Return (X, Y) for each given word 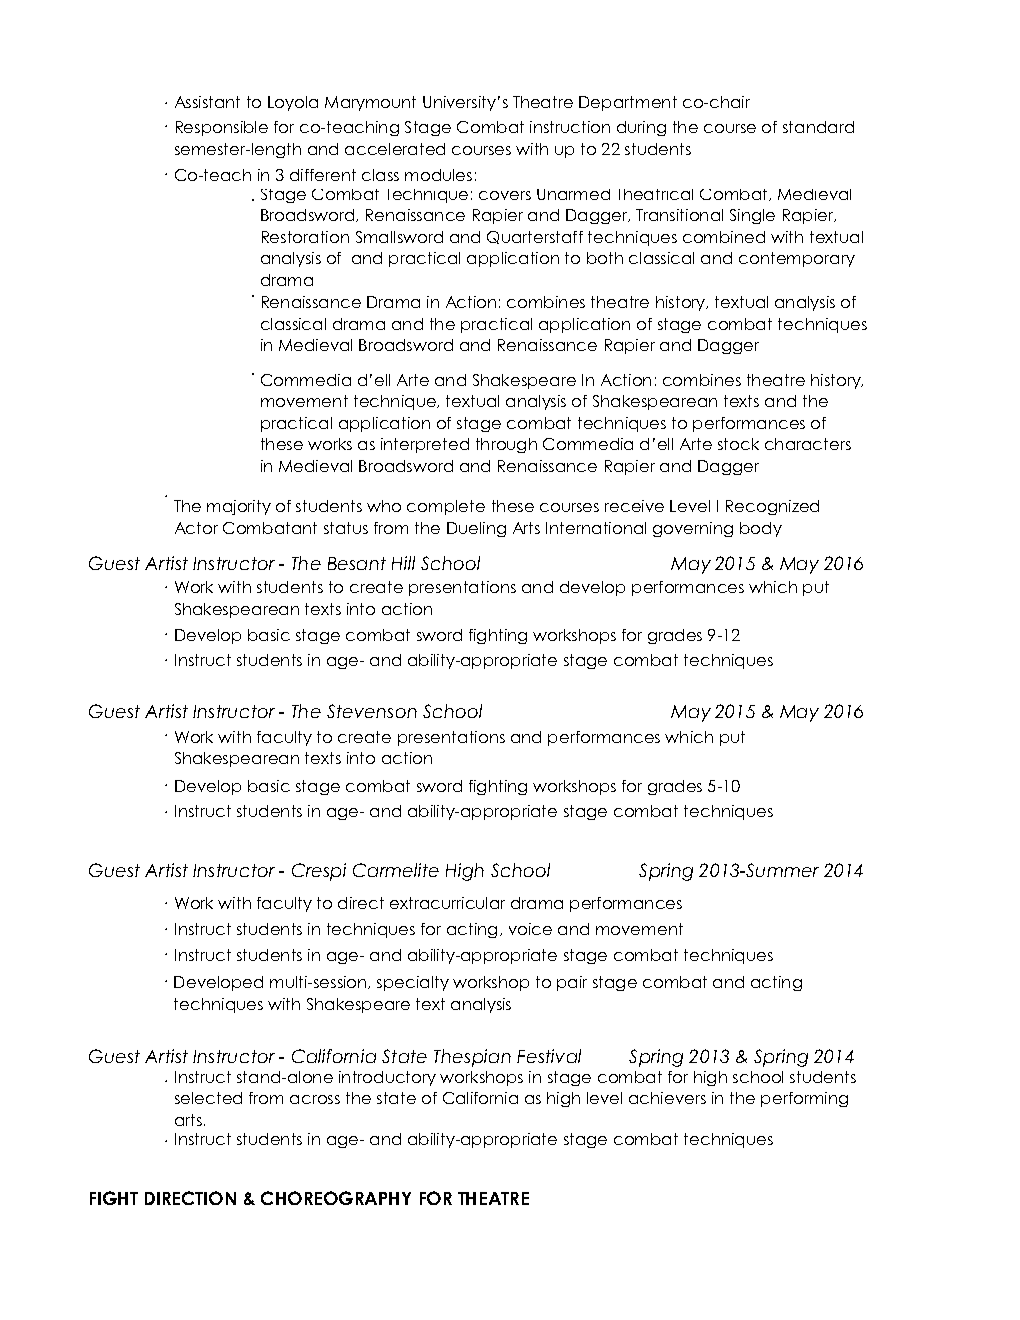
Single (752, 216)
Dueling (476, 529)
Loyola (293, 103)
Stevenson (372, 711)
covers (505, 195)
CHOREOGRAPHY (336, 1198)
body (761, 529)
